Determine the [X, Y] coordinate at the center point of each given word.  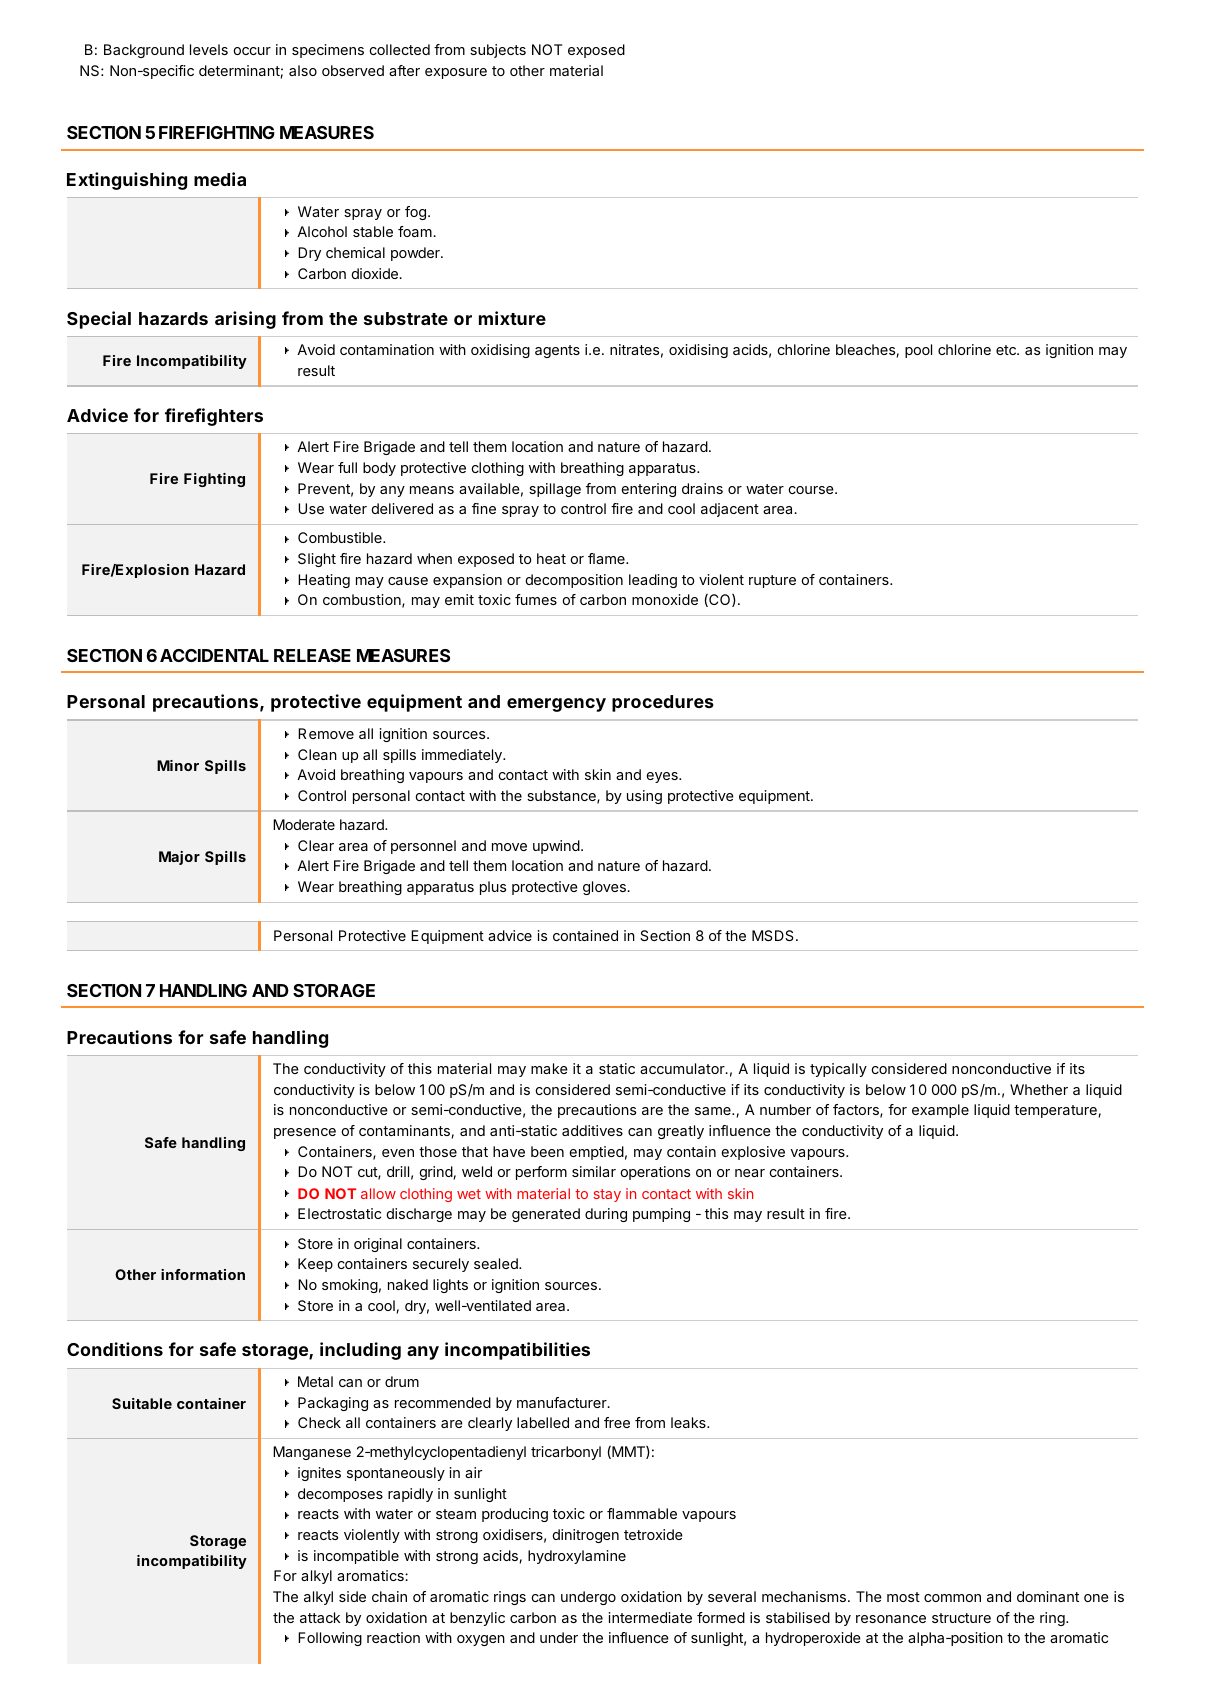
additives [592, 1130]
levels [209, 49]
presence [305, 1133]
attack [320, 1617]
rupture [772, 581]
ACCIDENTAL [214, 655]
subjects [498, 51]
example [940, 1111]
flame [607, 558]
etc [1007, 350]
